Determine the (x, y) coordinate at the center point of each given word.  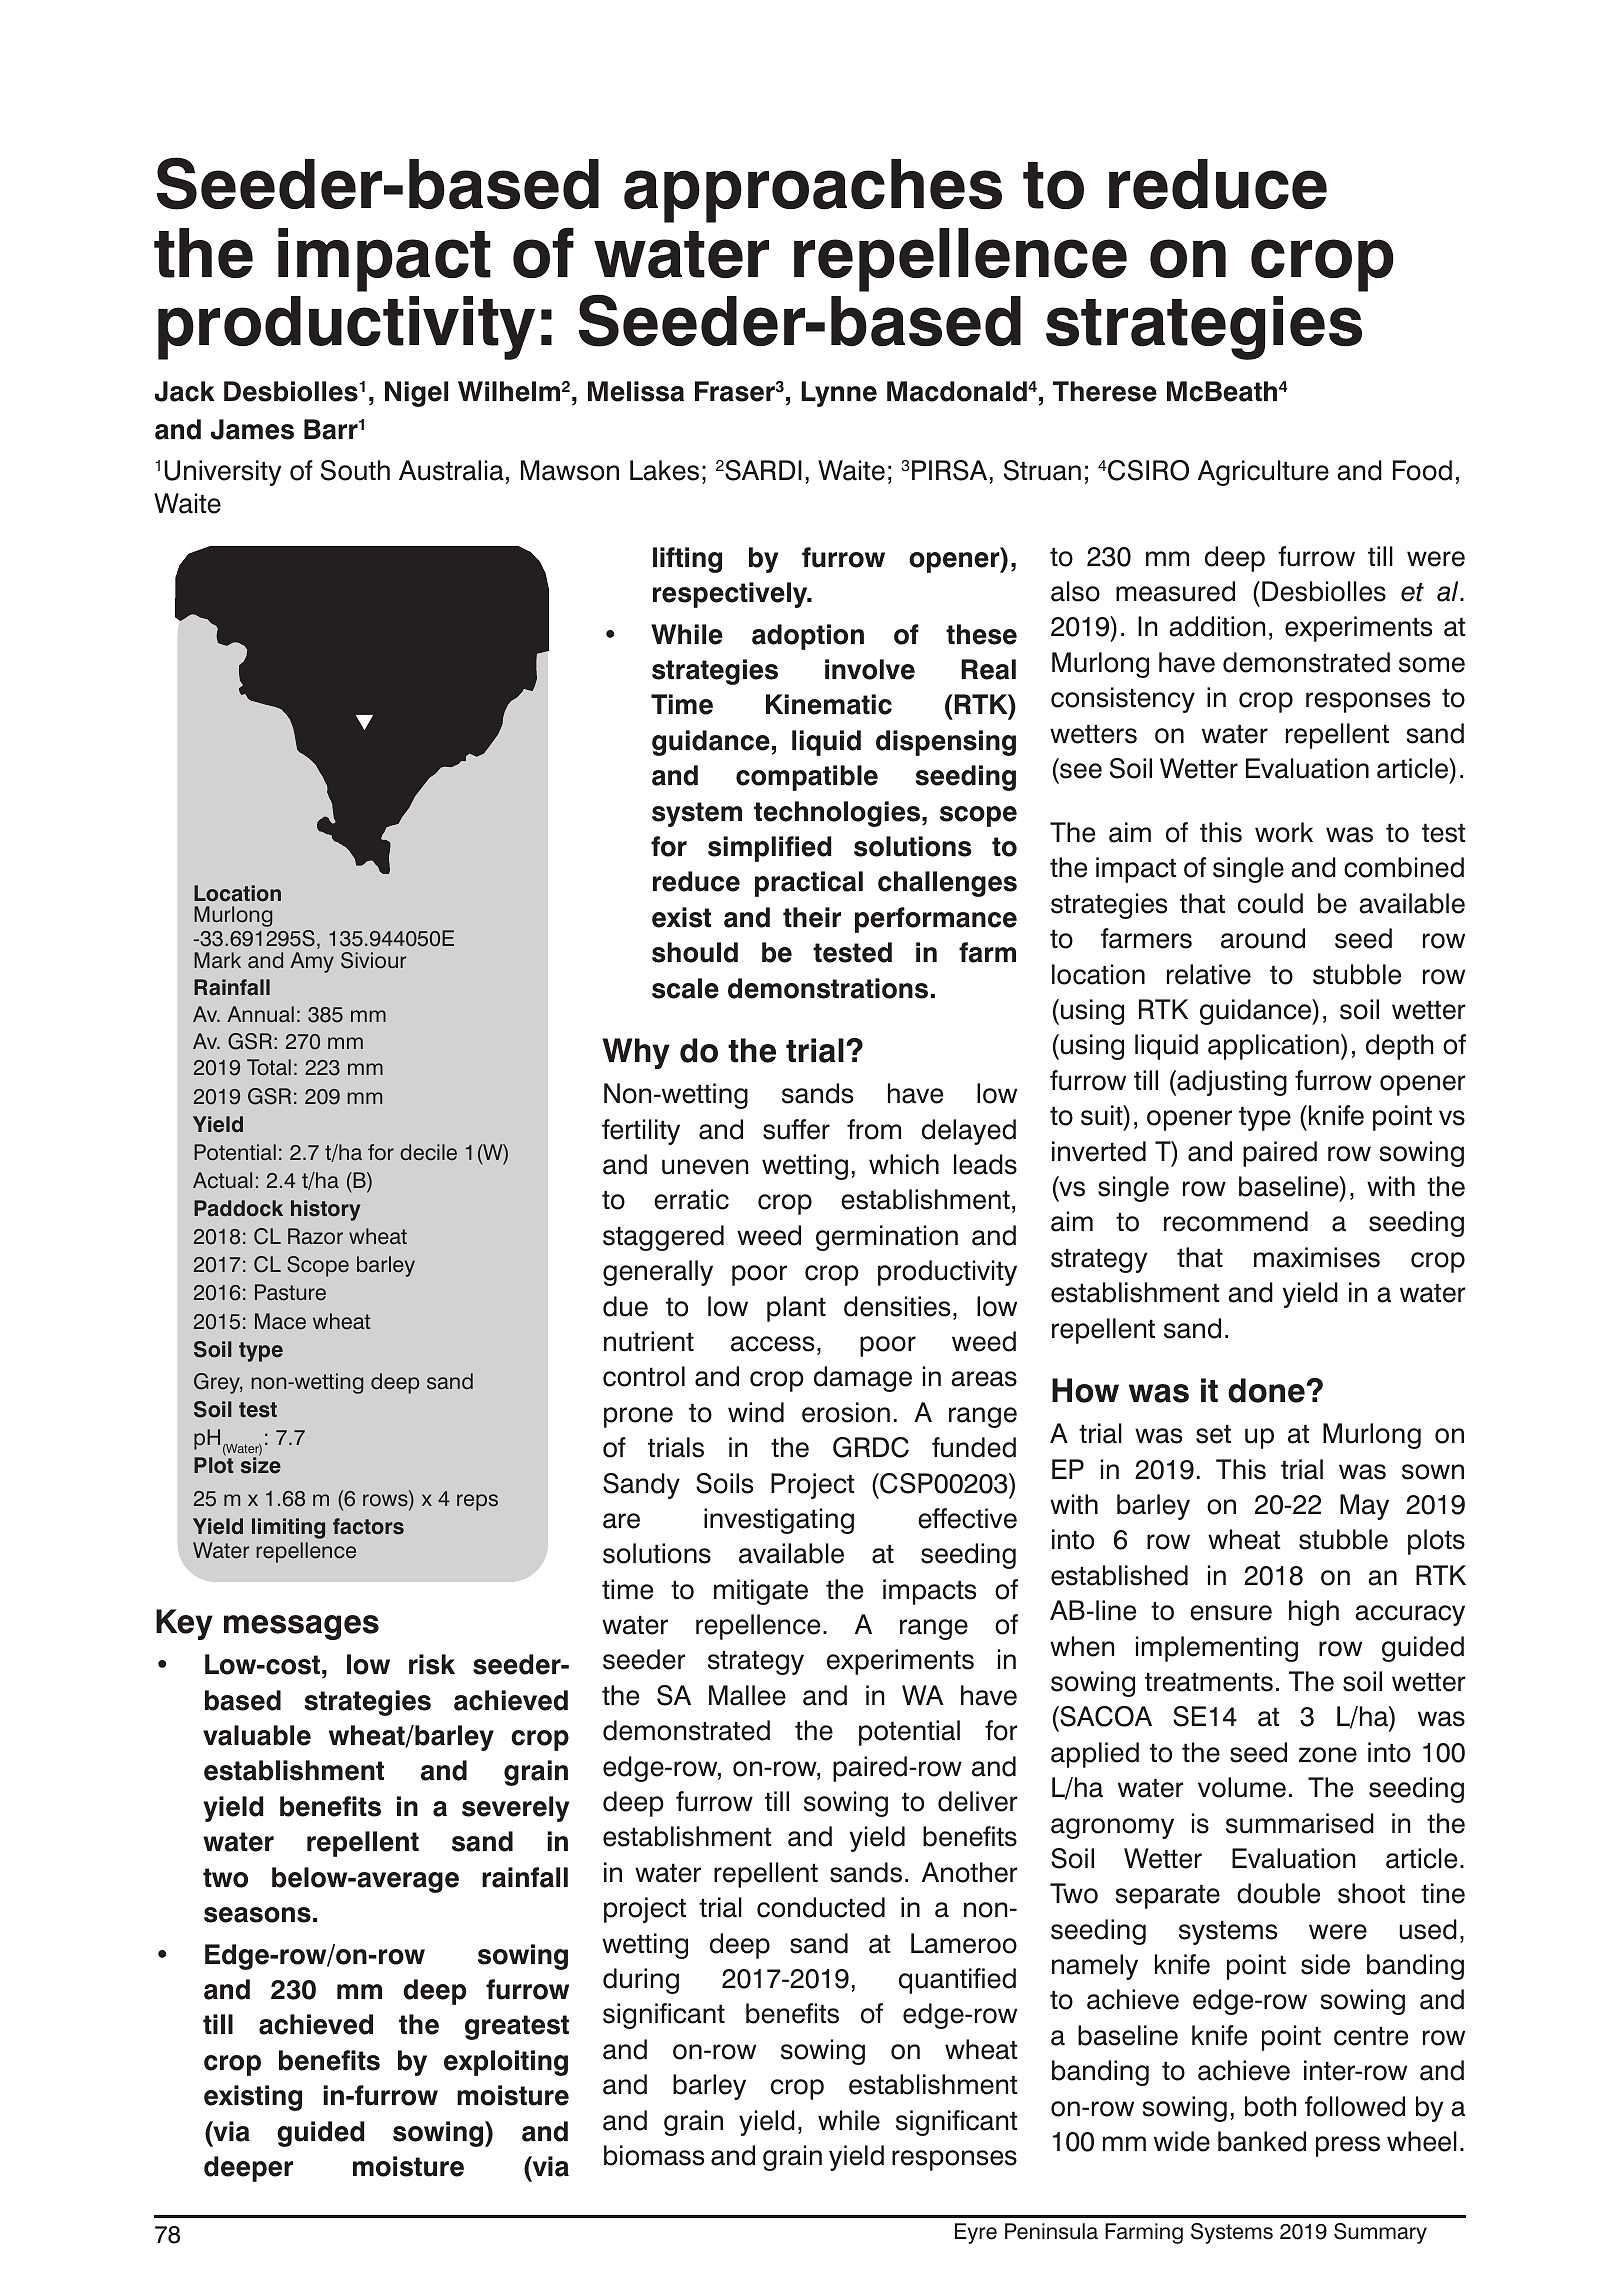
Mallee (747, 1695)
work (1284, 832)
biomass (654, 2155)
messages (301, 1627)
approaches (813, 191)
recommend (1236, 1221)
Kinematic (829, 704)
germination (887, 1238)
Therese (1105, 391)
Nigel (416, 394)
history (326, 1210)
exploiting (506, 2063)
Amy (312, 962)
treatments (1209, 1682)
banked (1262, 2141)
